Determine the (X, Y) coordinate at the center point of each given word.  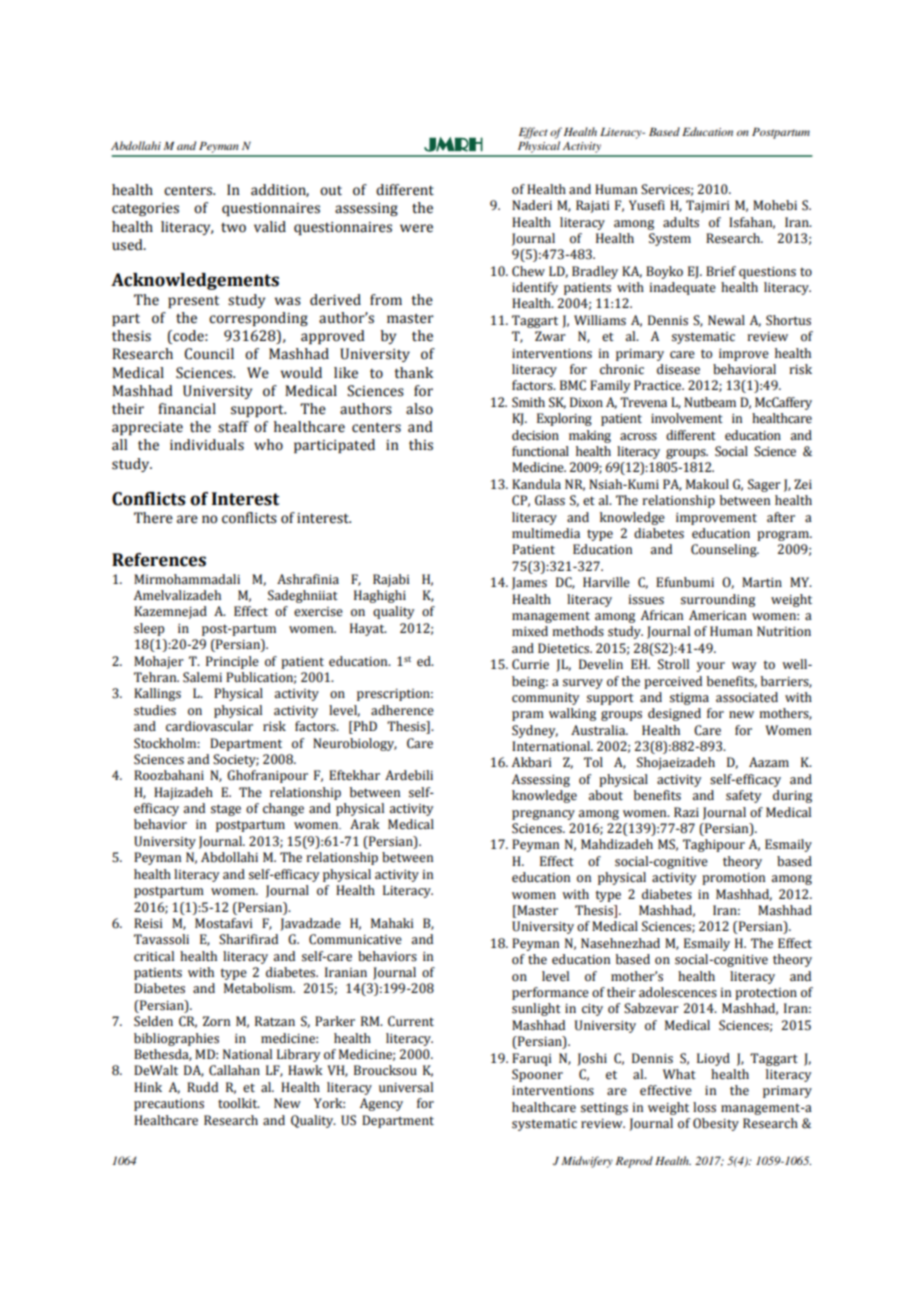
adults (681, 222)
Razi (686, 812)
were (416, 228)
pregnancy (543, 815)
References (159, 560)
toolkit (239, 1103)
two (233, 228)
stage (226, 810)
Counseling (725, 550)
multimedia (546, 533)
